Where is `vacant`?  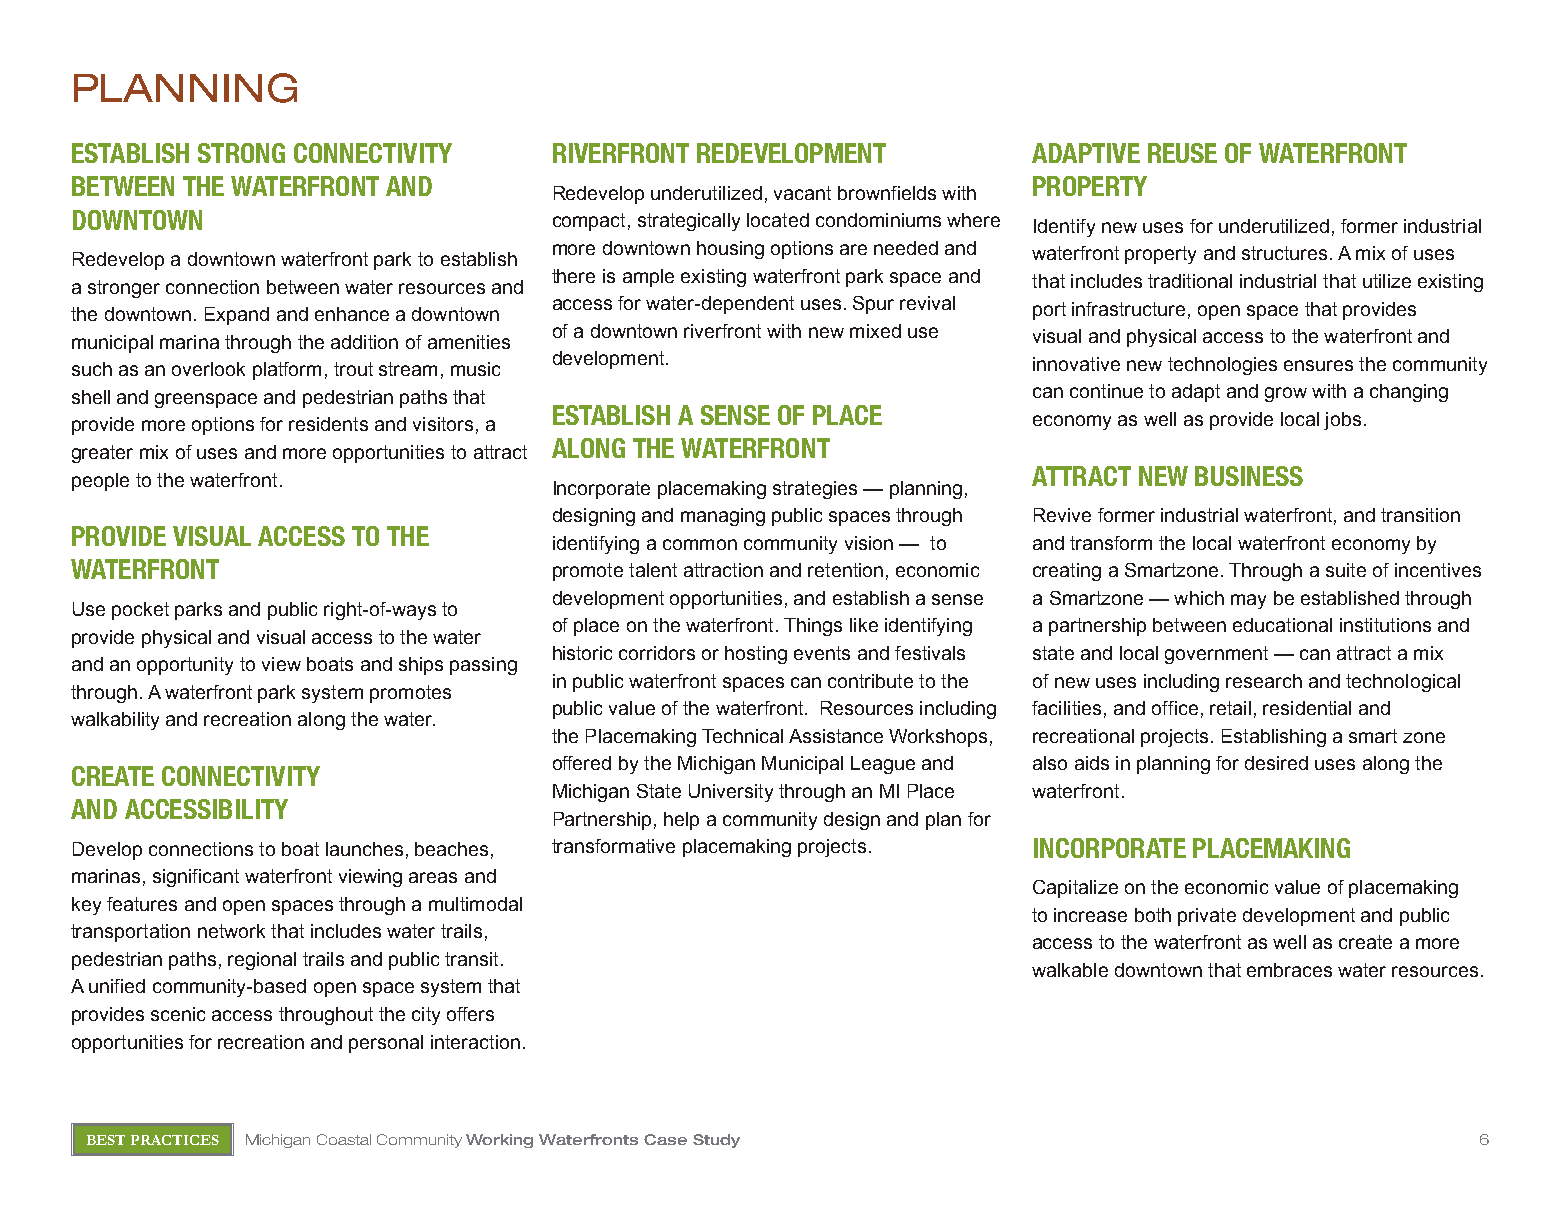 vacant is located at coordinates (802, 193).
